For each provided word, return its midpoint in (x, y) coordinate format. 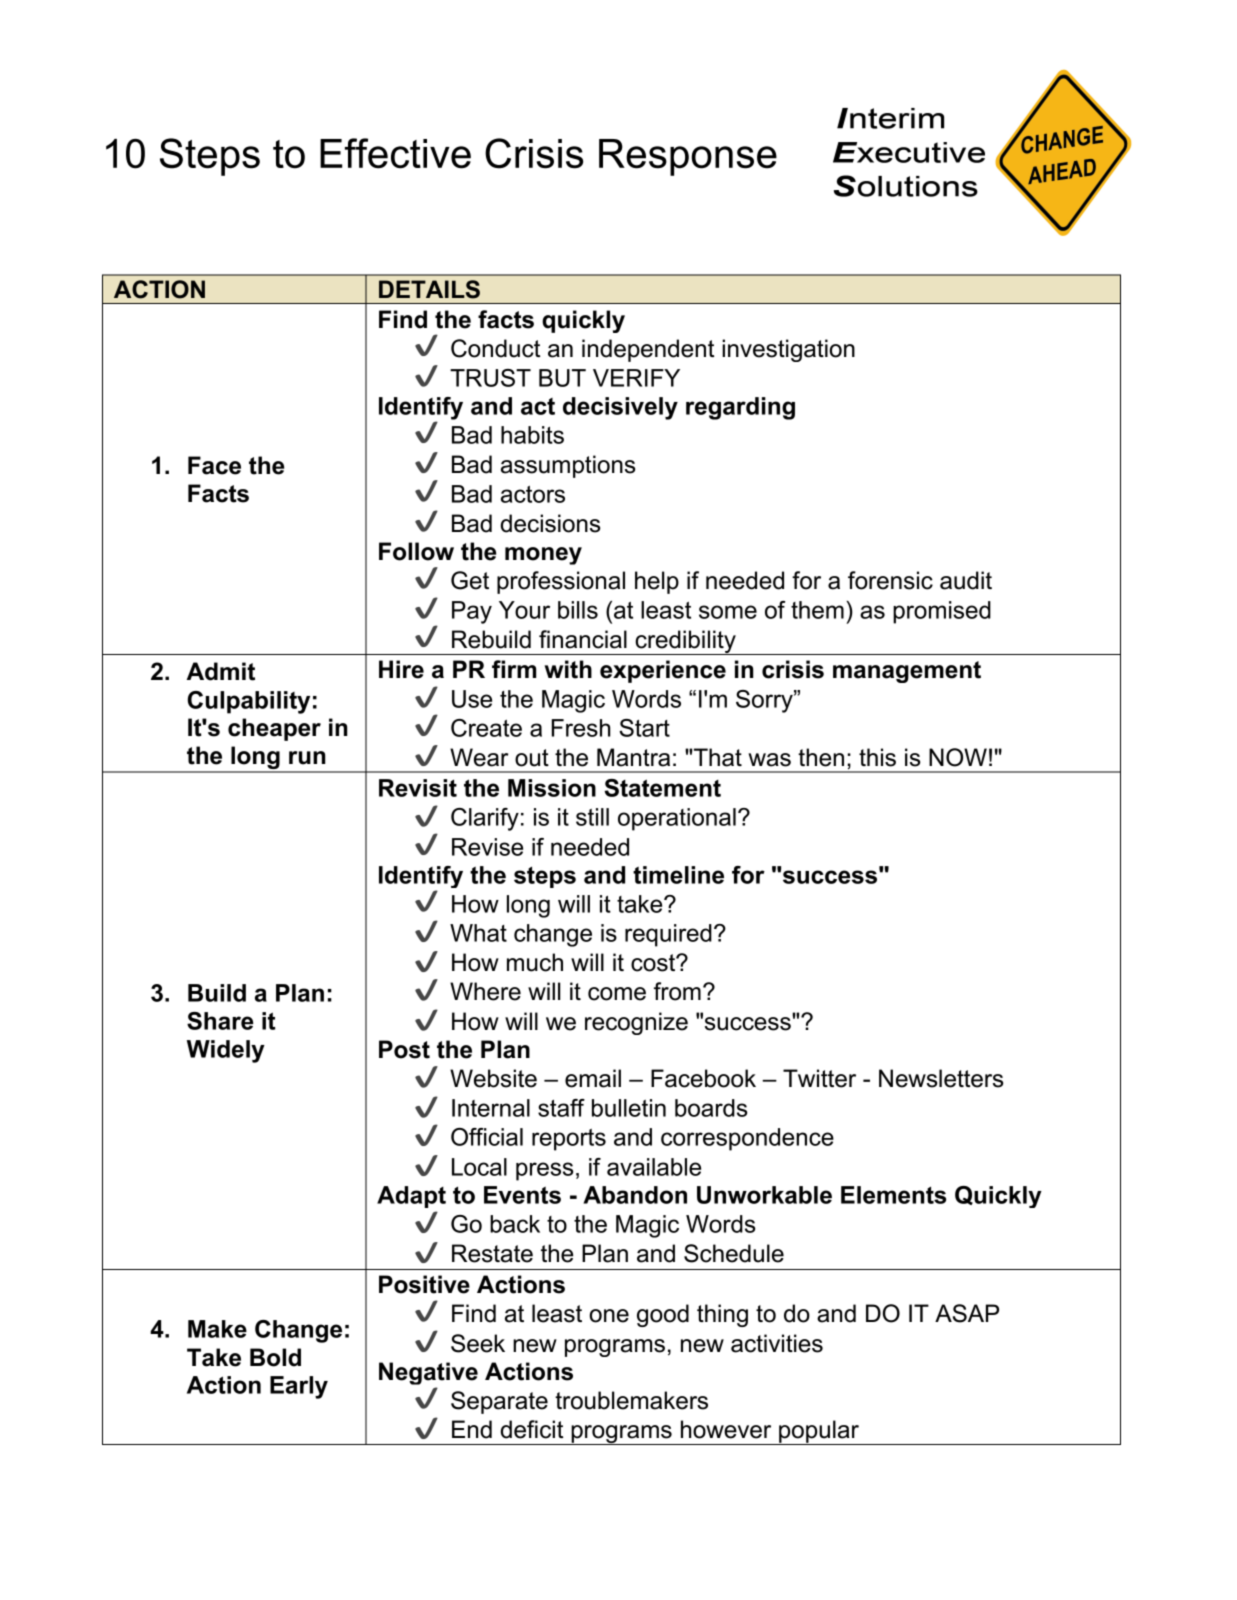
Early (299, 1387)
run (307, 758)
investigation (788, 350)
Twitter (819, 1078)
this (877, 757)
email (593, 1078)
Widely (226, 1051)
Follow (416, 551)
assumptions (568, 466)
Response (688, 157)
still (592, 817)
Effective (395, 153)
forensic (890, 580)
